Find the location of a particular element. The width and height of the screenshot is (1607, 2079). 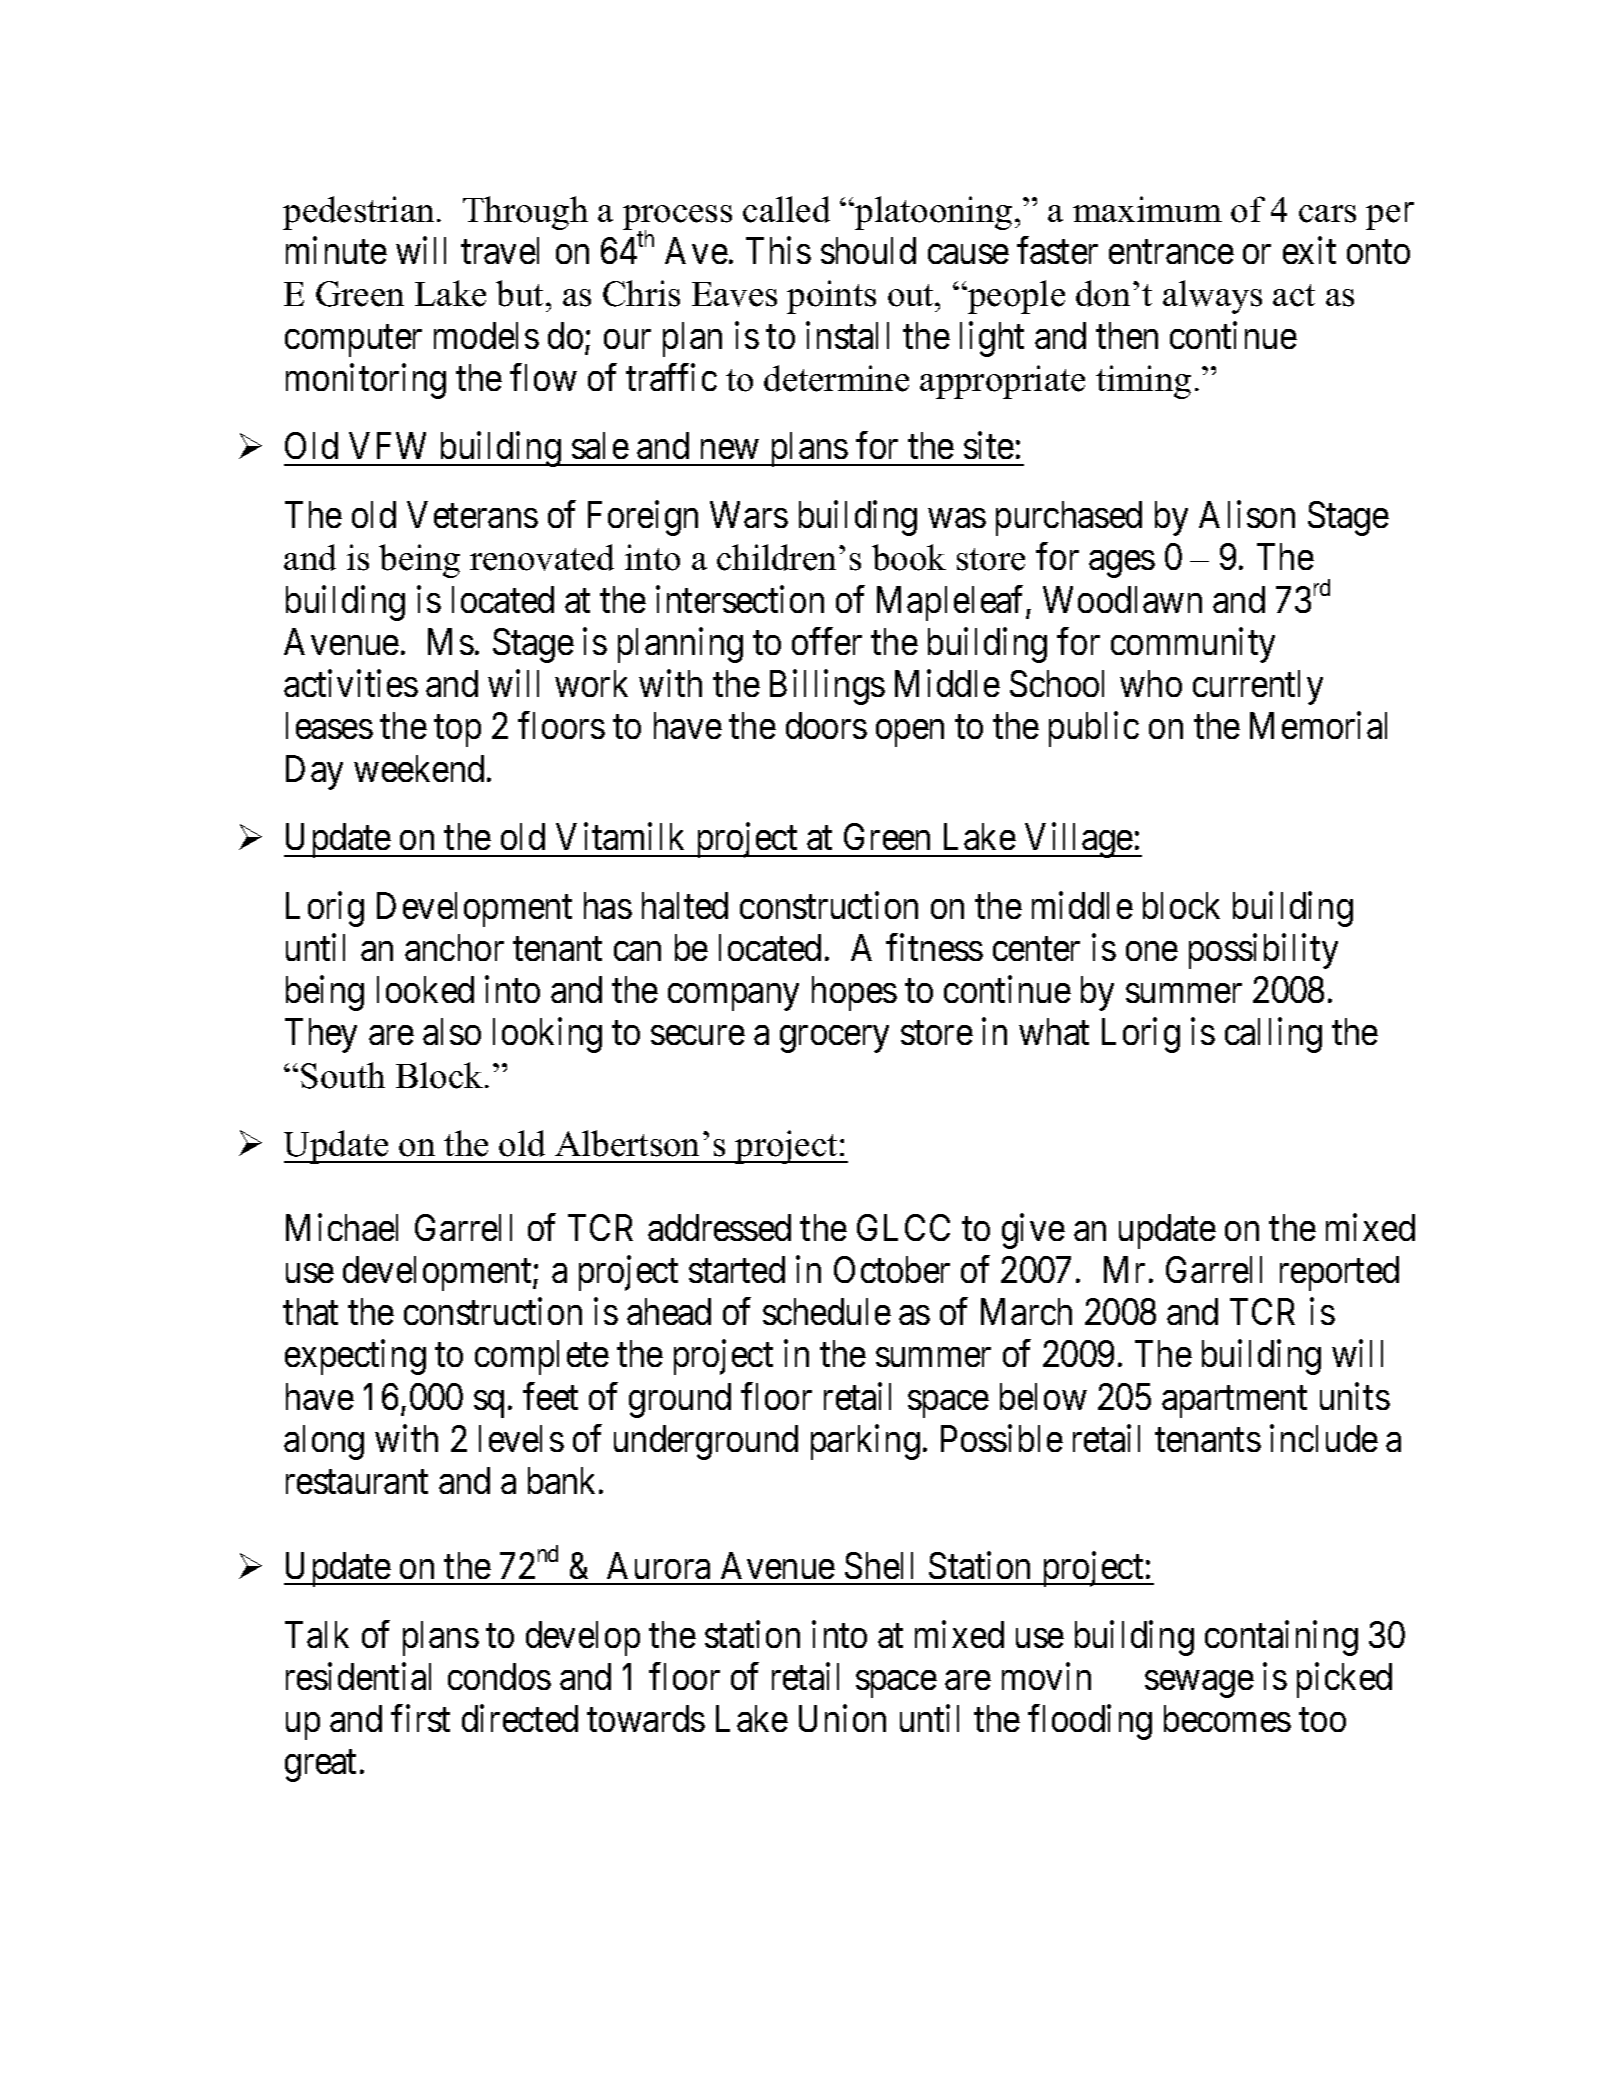

exit is located at coordinates (1309, 250).
